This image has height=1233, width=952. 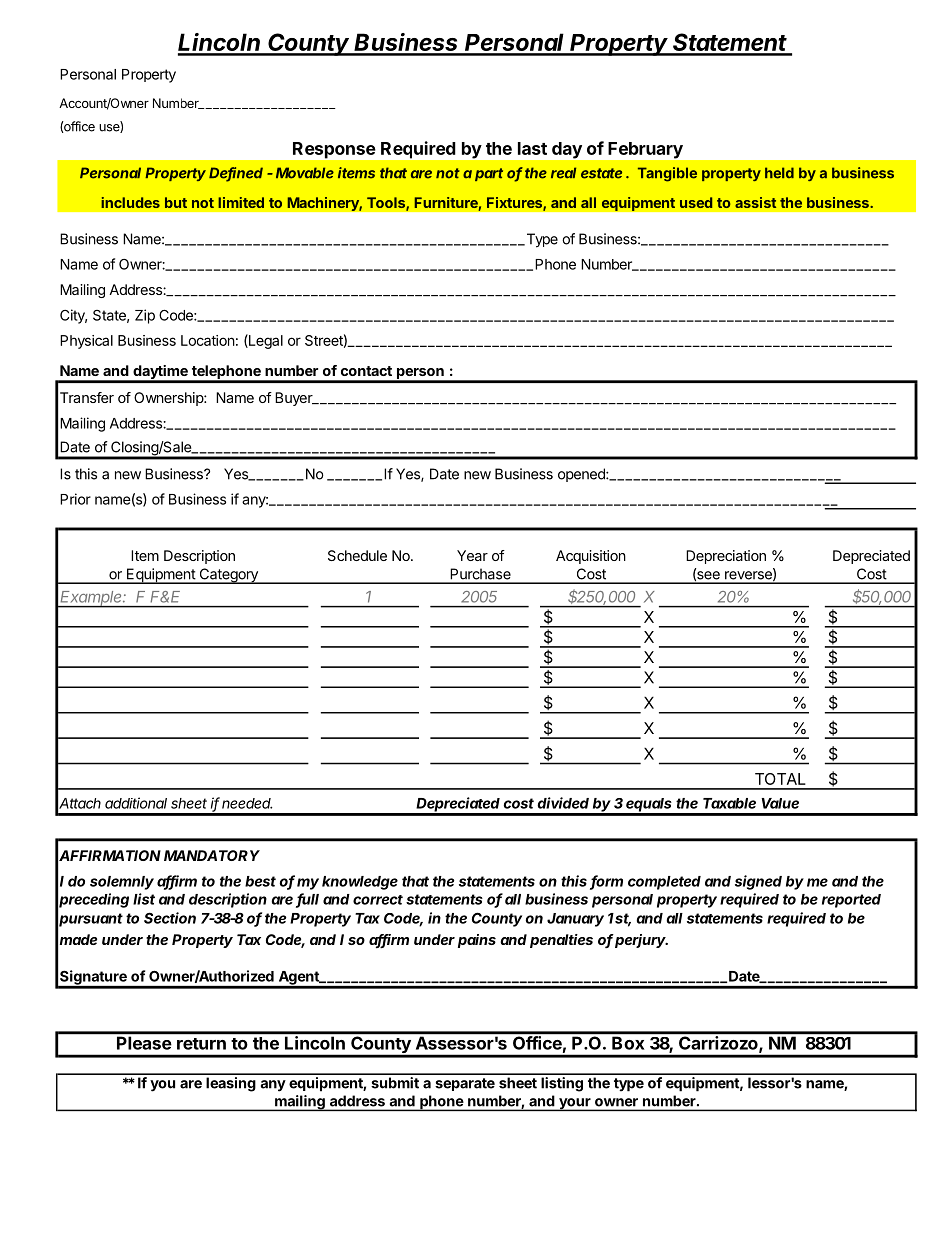 What do you see at coordinates (228, 576) in the image?
I see `Category` at bounding box center [228, 576].
